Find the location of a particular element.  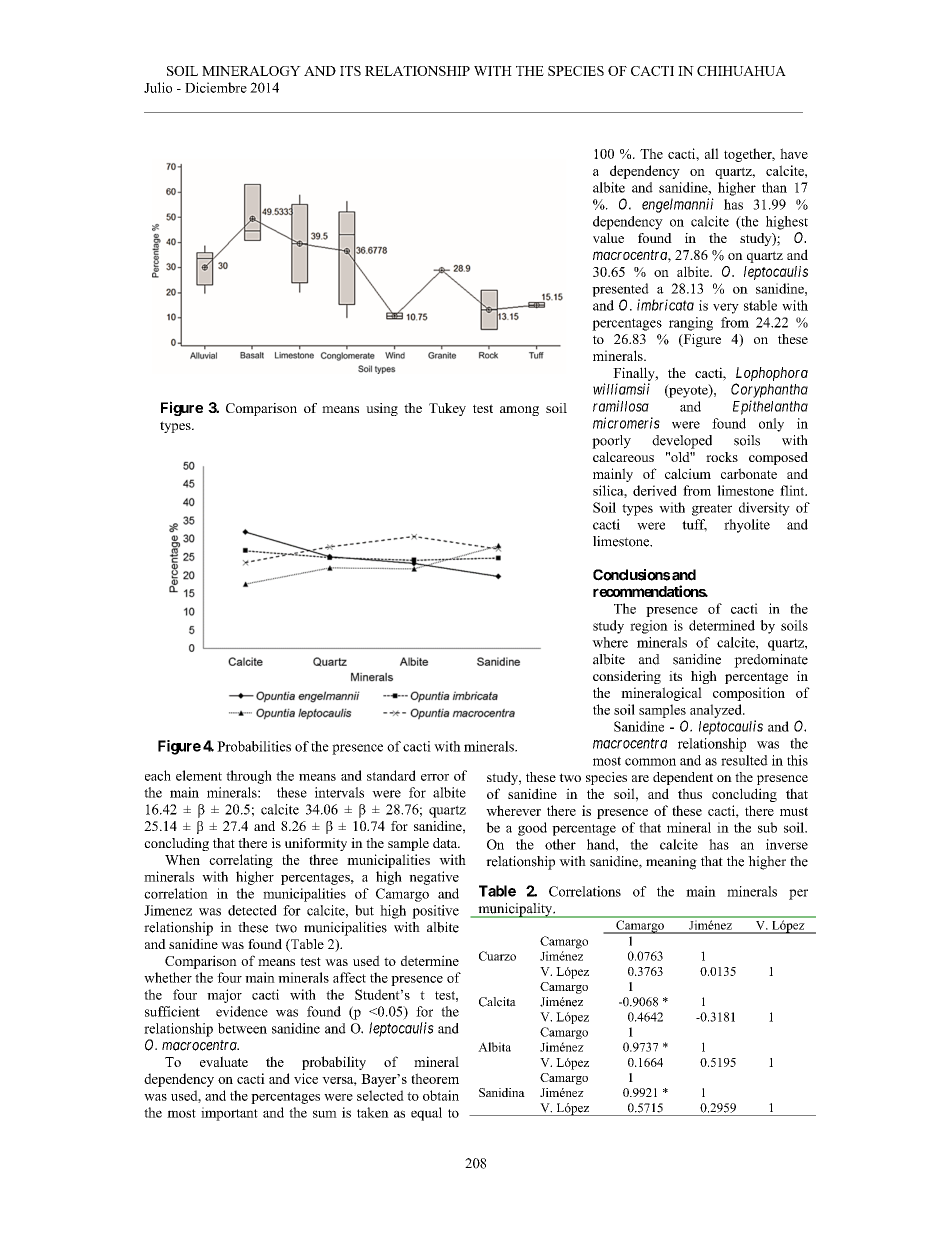

Probabilities is located at coordinates (254, 746).
